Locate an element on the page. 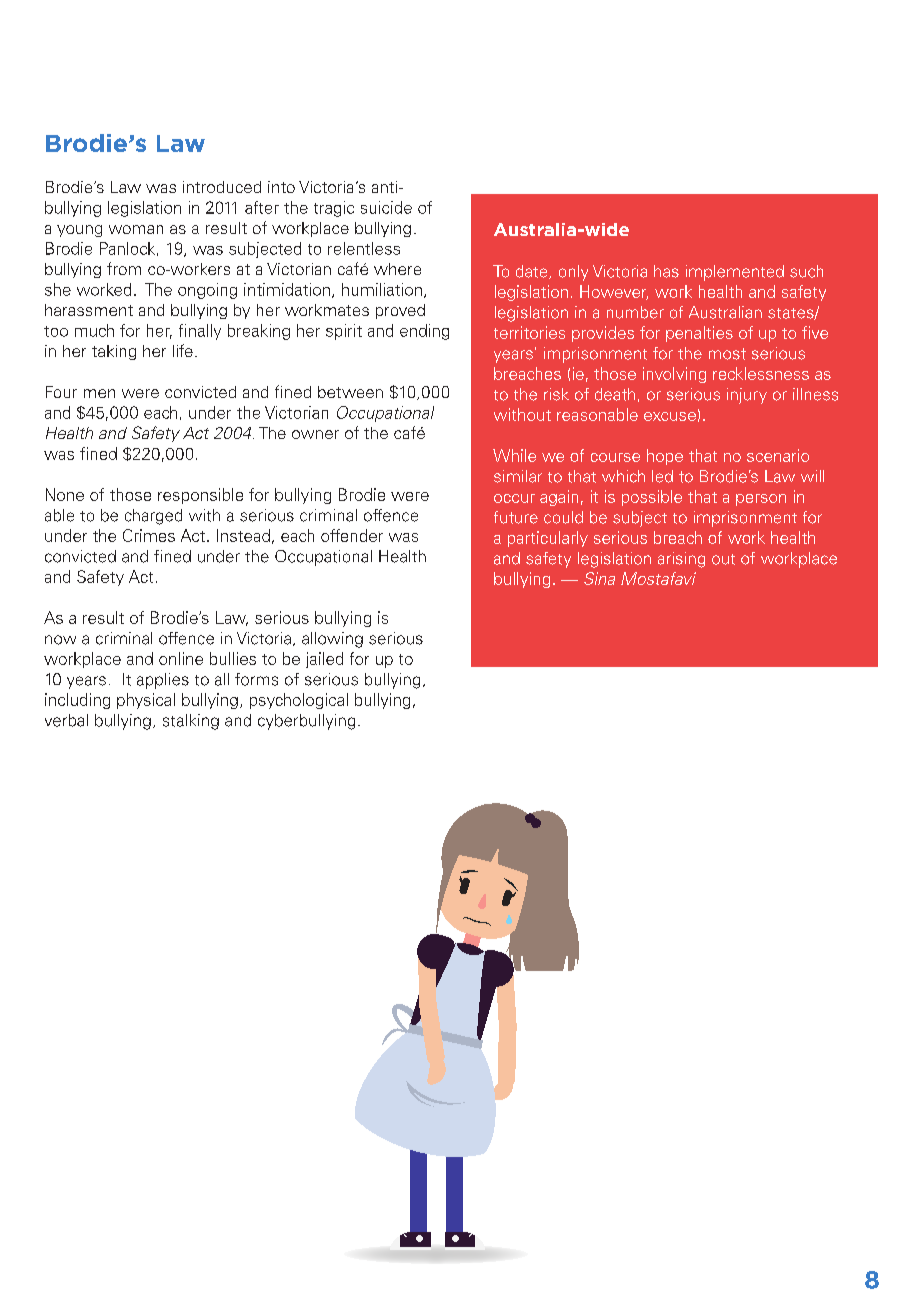 The image size is (924, 1308). scenario is located at coordinates (778, 455).
